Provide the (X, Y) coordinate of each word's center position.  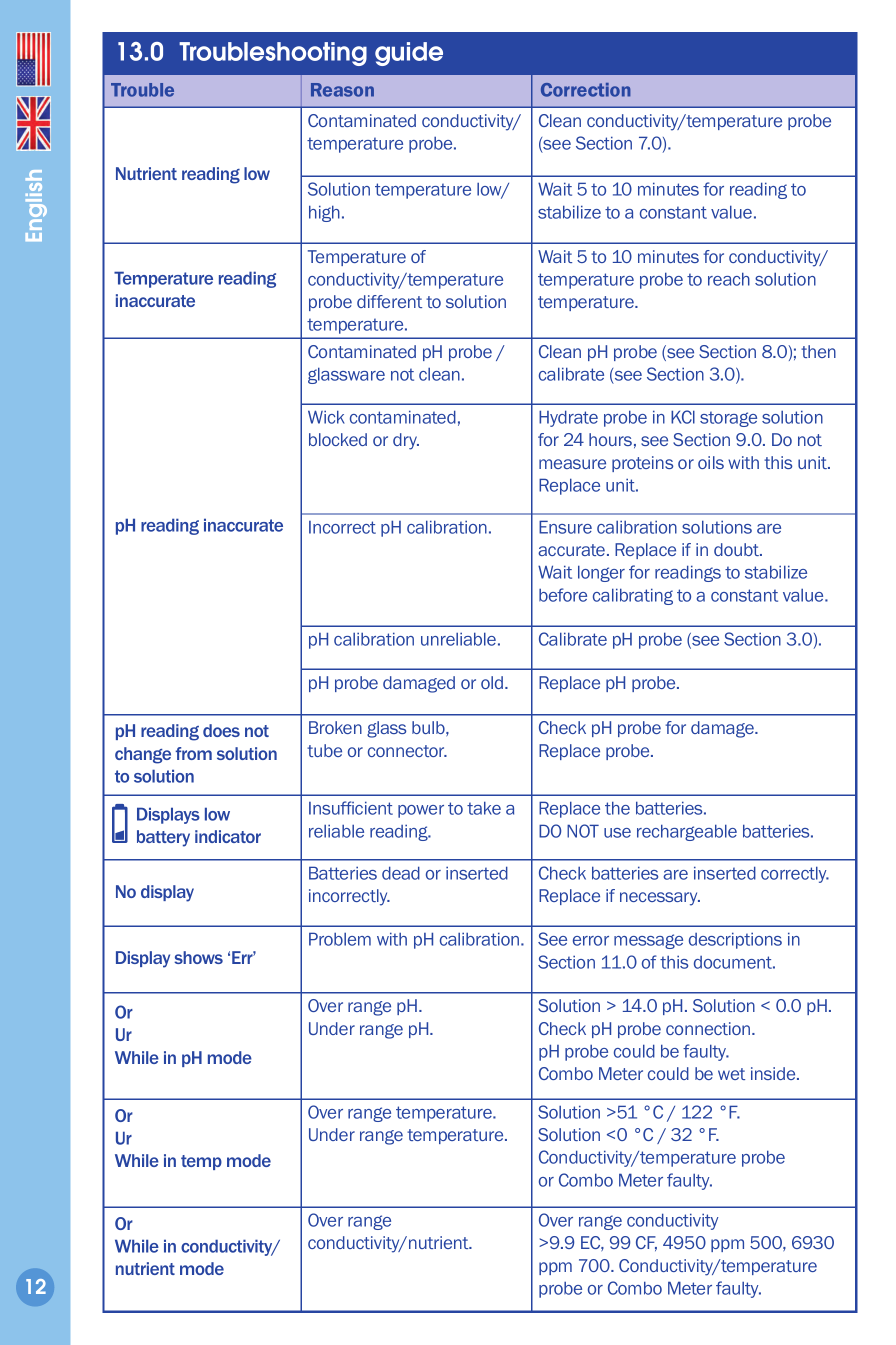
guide (409, 54)
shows (198, 957)
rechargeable (687, 832)
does (221, 730)
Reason (342, 90)
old (493, 682)
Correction (586, 90)
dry (406, 441)
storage (728, 419)
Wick (326, 417)
